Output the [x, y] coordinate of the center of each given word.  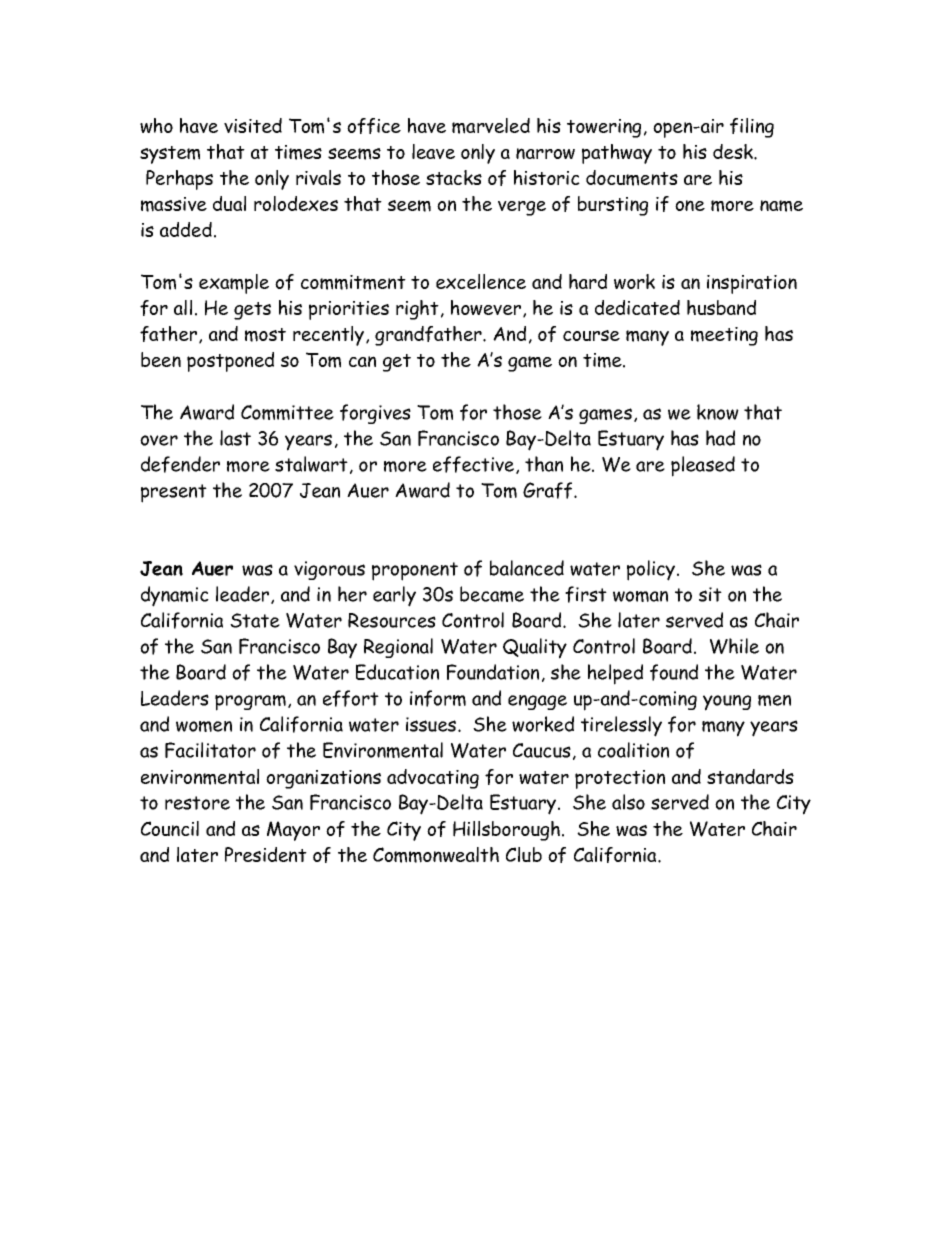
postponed [230, 362]
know [718, 412]
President [266, 854]
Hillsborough [506, 831]
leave [433, 151]
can [362, 361]
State [255, 620]
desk [734, 151]
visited [253, 125]
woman [640, 596]
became [492, 594]
